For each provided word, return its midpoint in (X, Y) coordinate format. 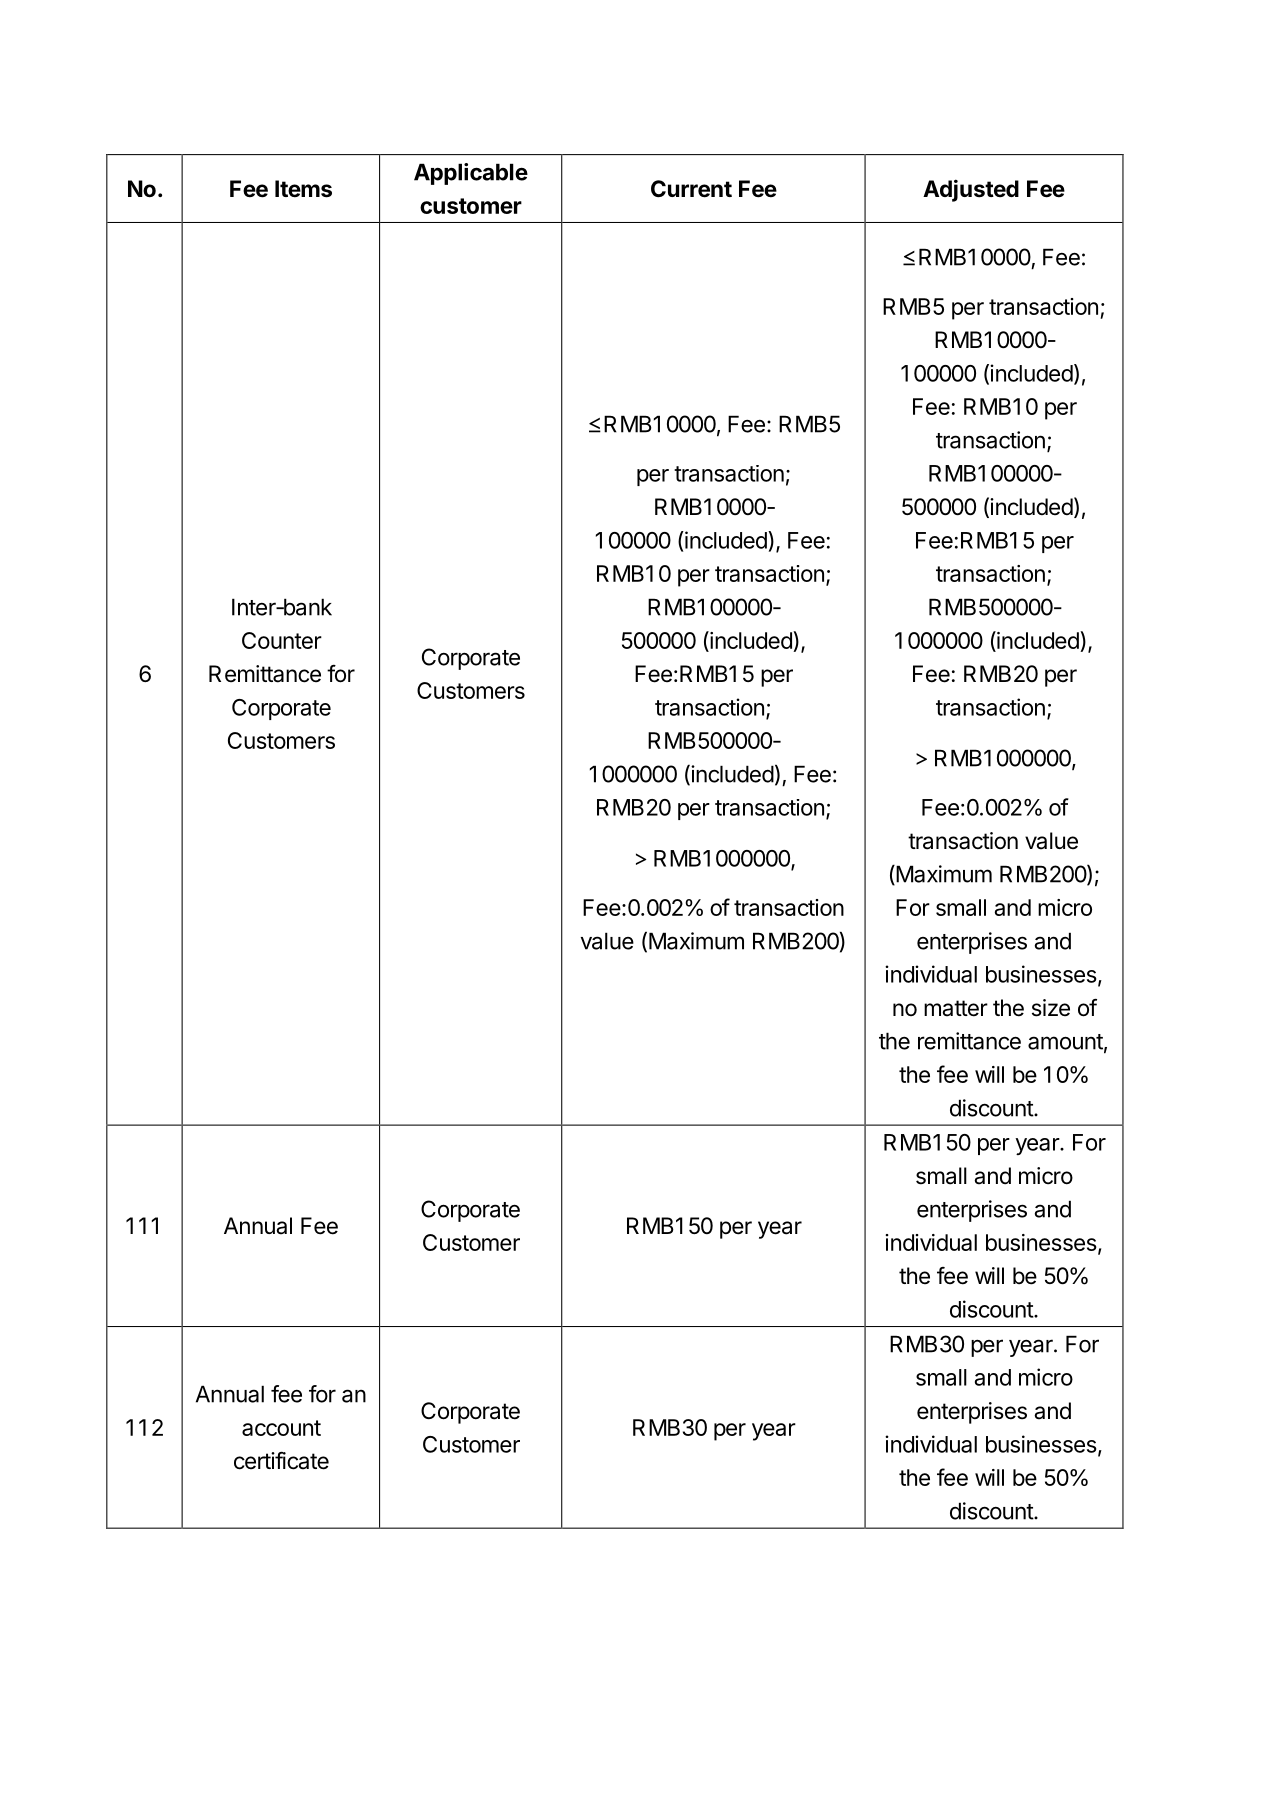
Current (691, 189)
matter (956, 1008)
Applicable (471, 174)
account (281, 1428)
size (1051, 1008)
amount (1065, 1042)
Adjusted (971, 190)
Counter (282, 640)
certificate (281, 1461)
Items (303, 189)
